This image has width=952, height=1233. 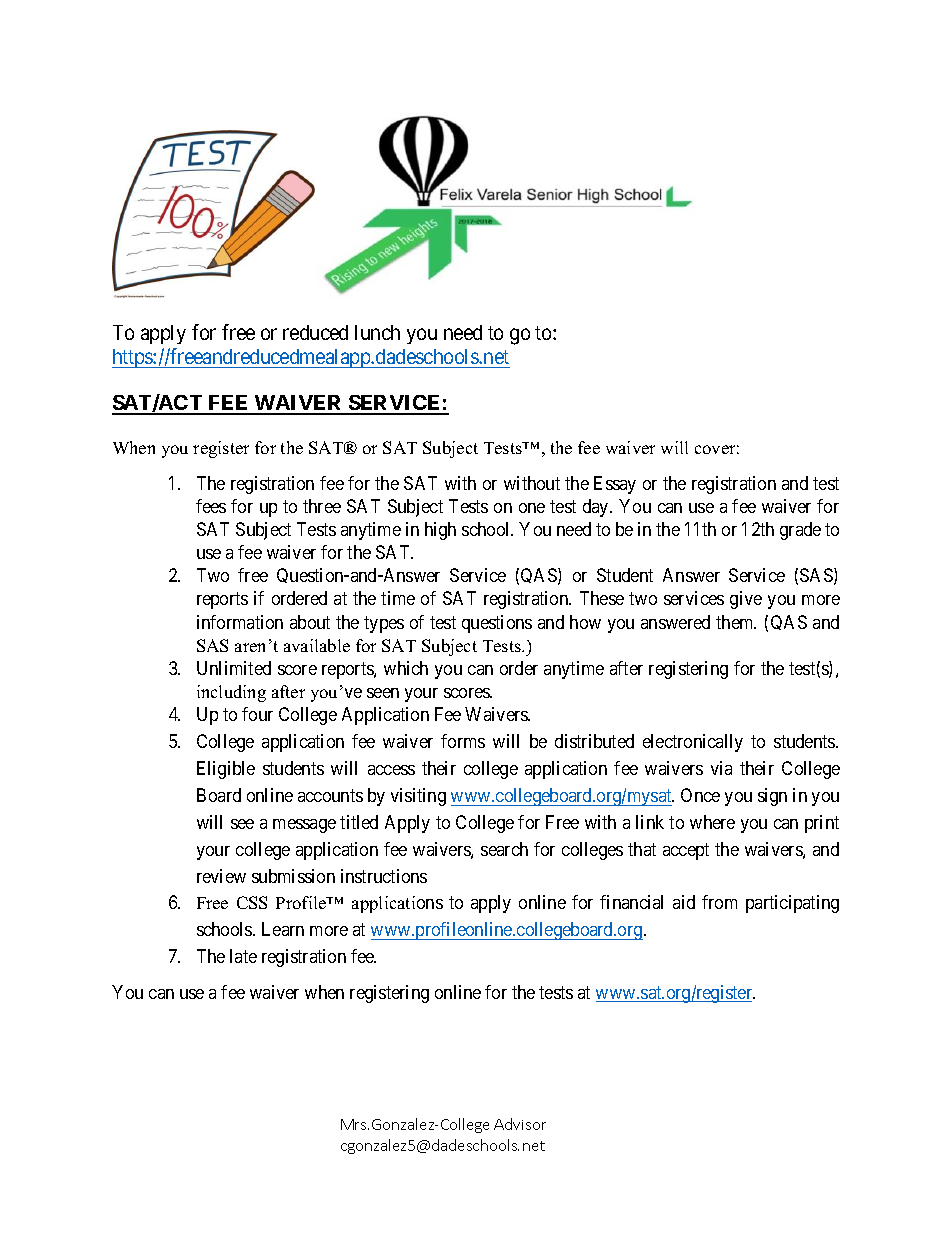 I want to click on message, so click(x=304, y=826).
